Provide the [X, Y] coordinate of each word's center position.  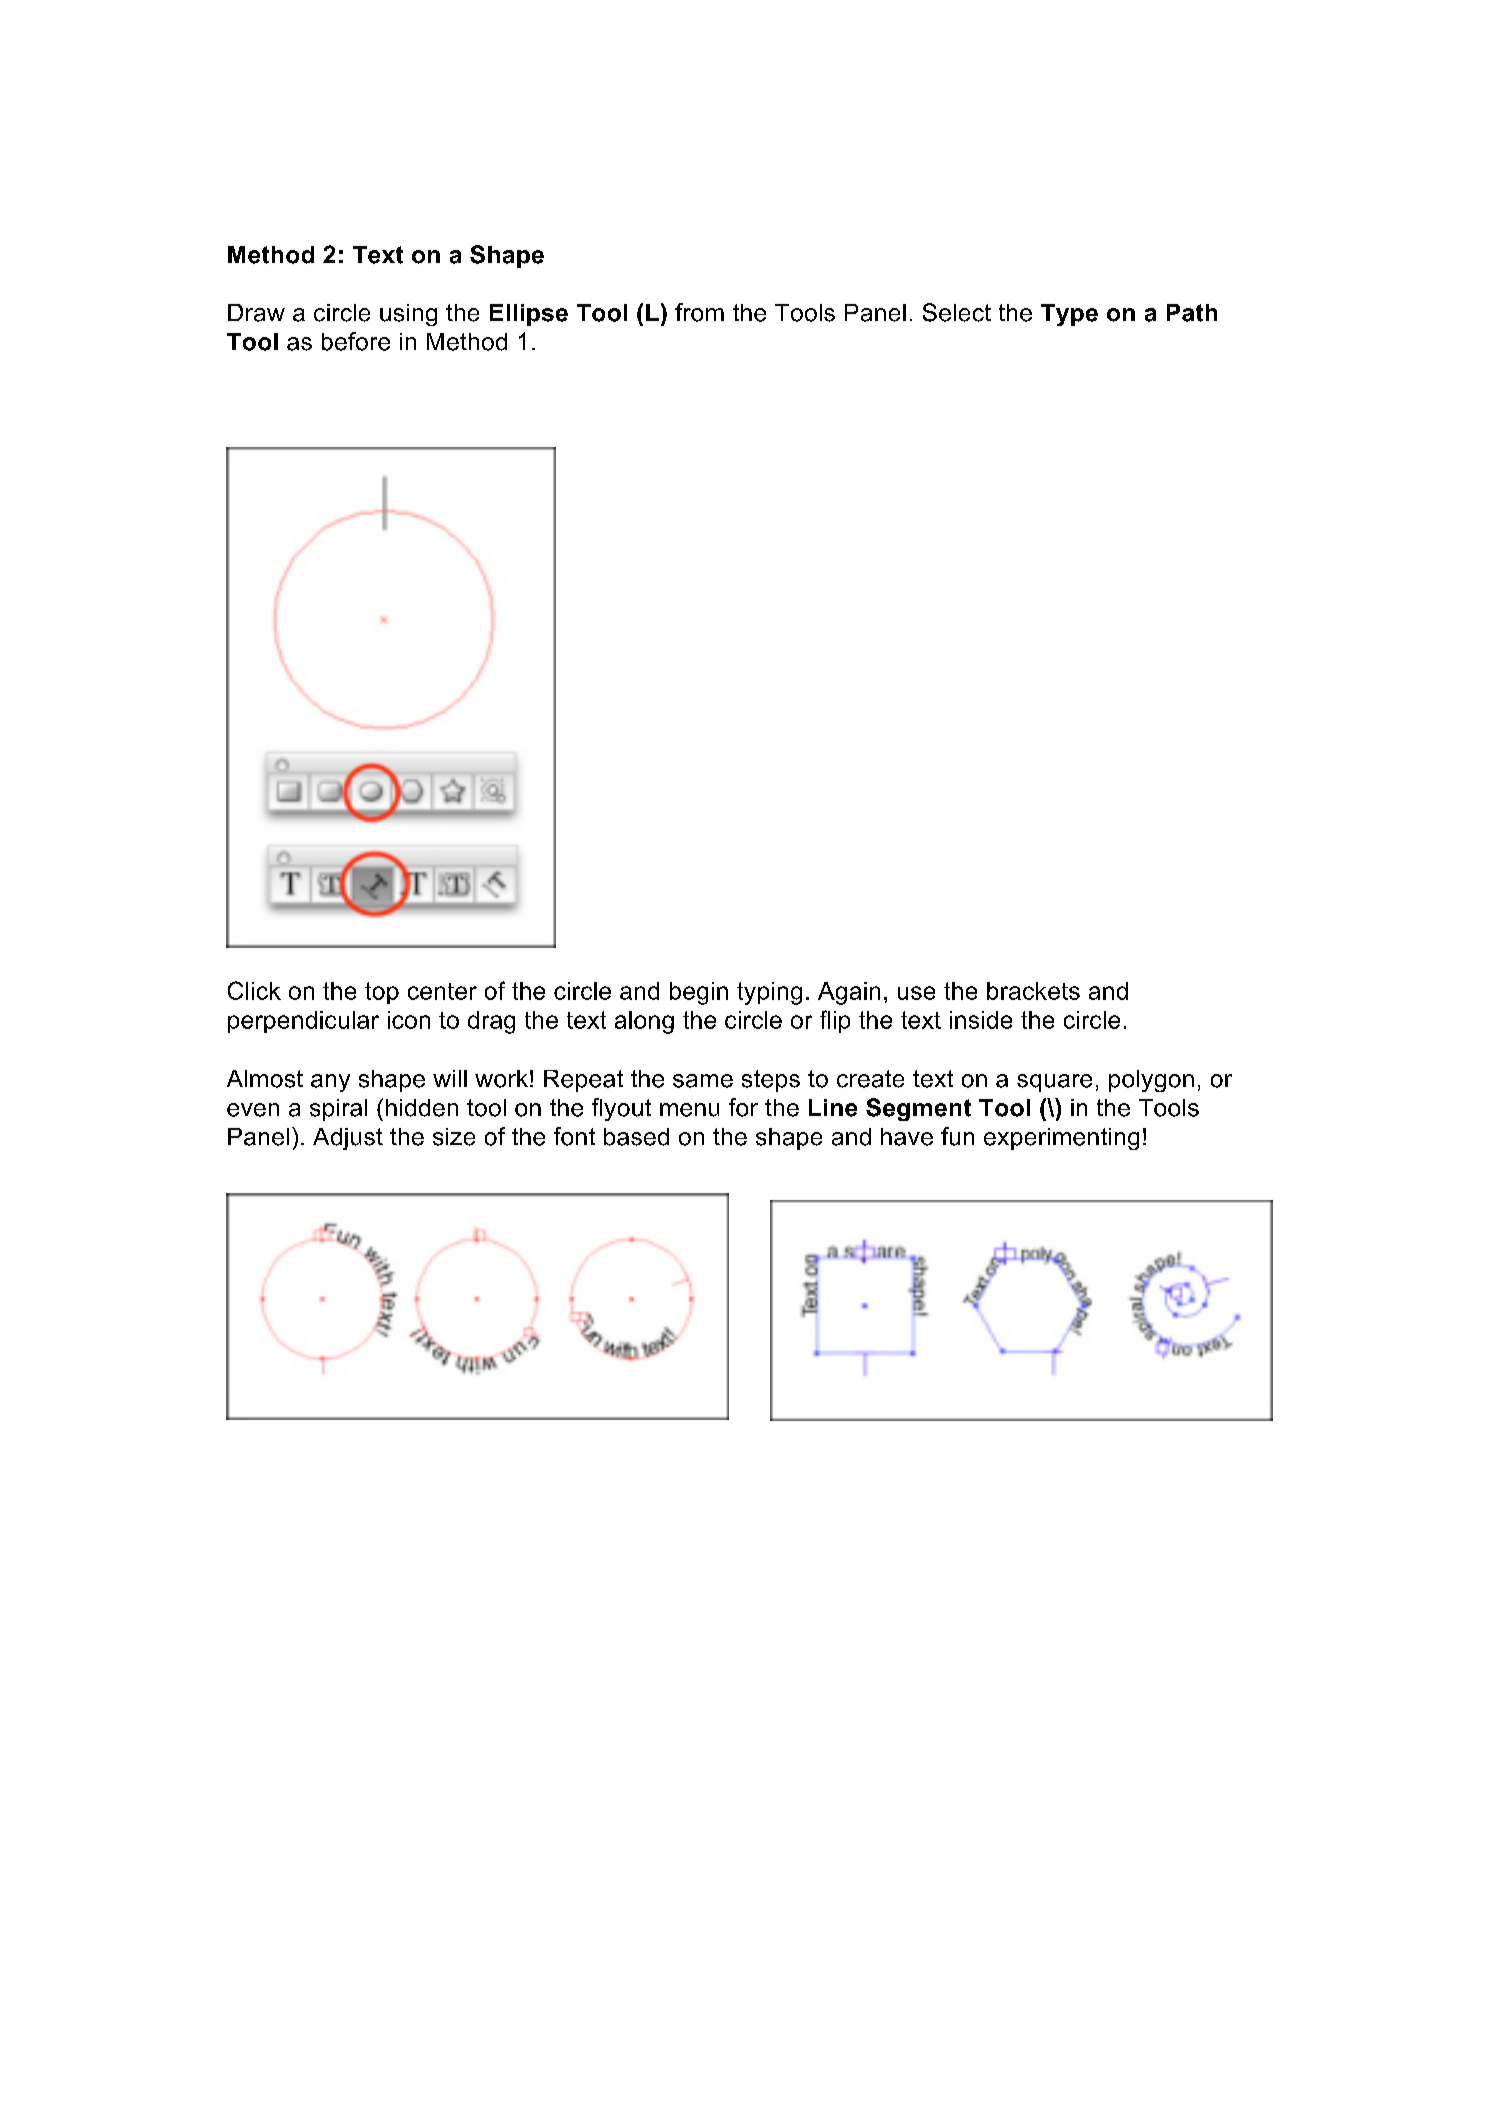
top [382, 993]
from [699, 312]
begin [699, 993]
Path [1192, 313]
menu [689, 1110]
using [408, 315]
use [916, 993]
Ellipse [529, 315]
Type [1069, 315]
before [356, 341]
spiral [338, 1110]
